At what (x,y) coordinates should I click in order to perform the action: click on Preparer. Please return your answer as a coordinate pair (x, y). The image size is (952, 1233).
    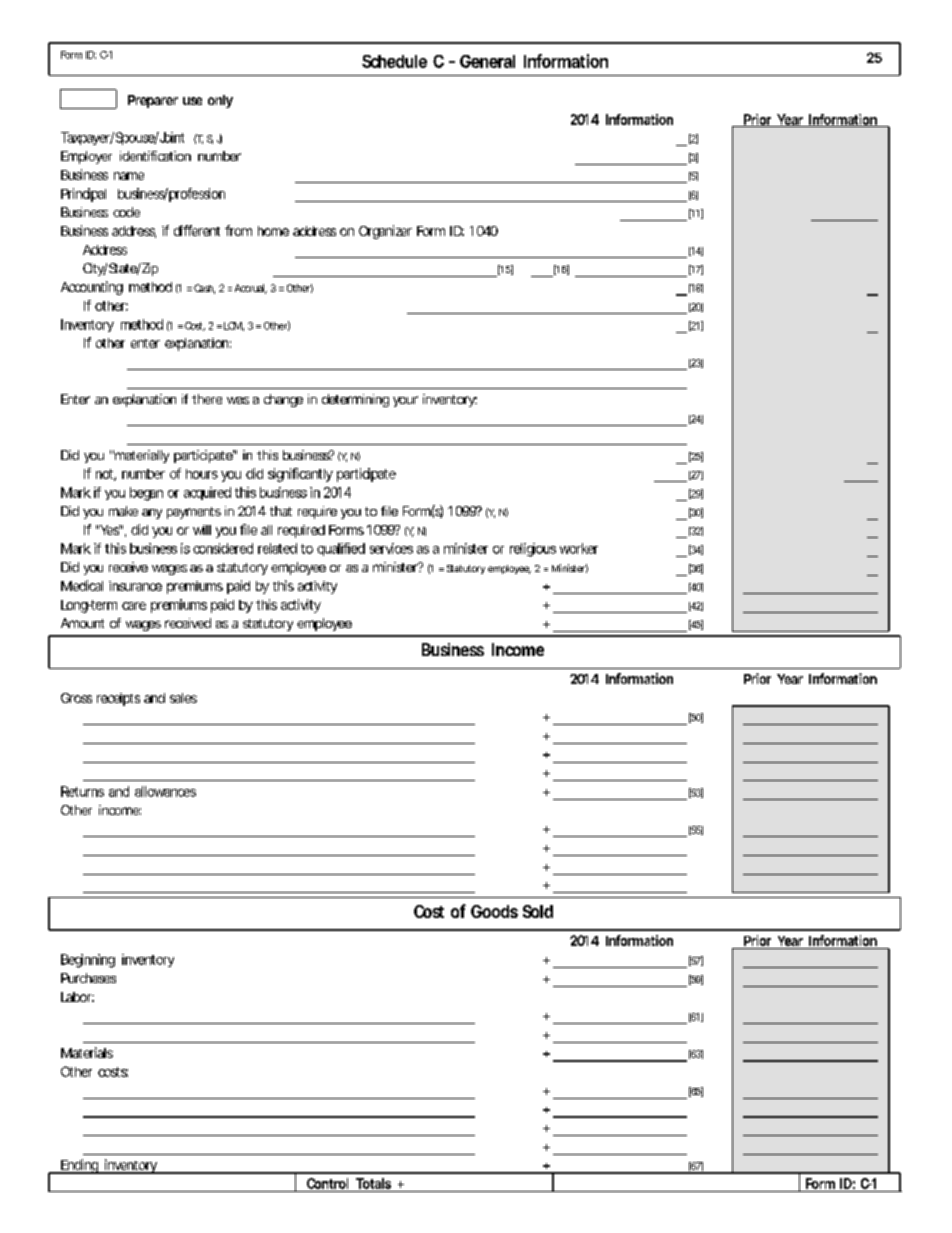
    Looking at the image, I should click on (153, 101).
